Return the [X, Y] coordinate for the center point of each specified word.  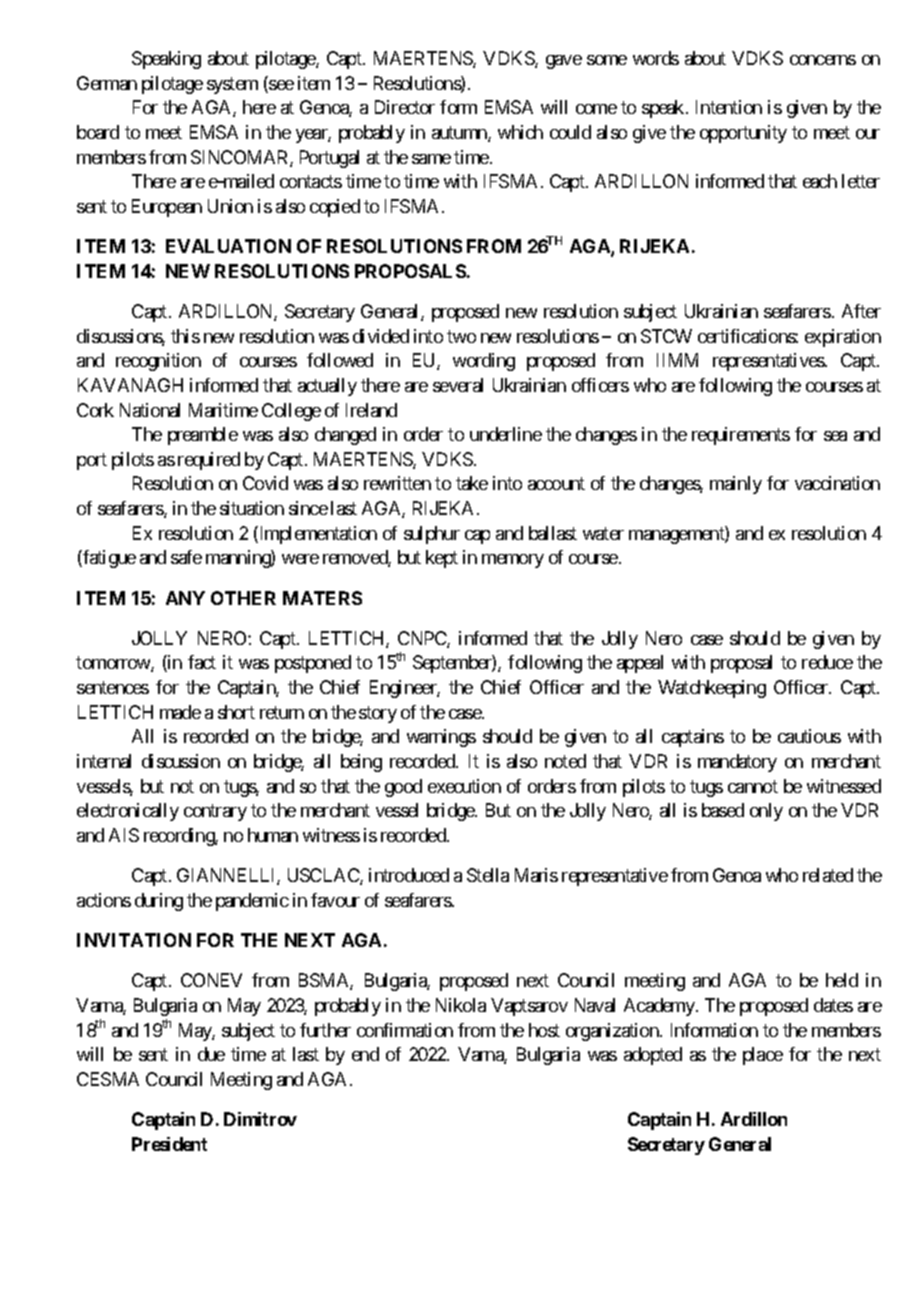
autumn [460, 134]
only [766, 812]
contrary [215, 813]
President [169, 1144]
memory [513, 561]
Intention [729, 107]
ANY [185, 598]
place [763, 1056]
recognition [158, 362]
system [232, 85]
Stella [488, 875]
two [461, 336]
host [544, 1030]
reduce [827, 662]
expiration [843, 338]
